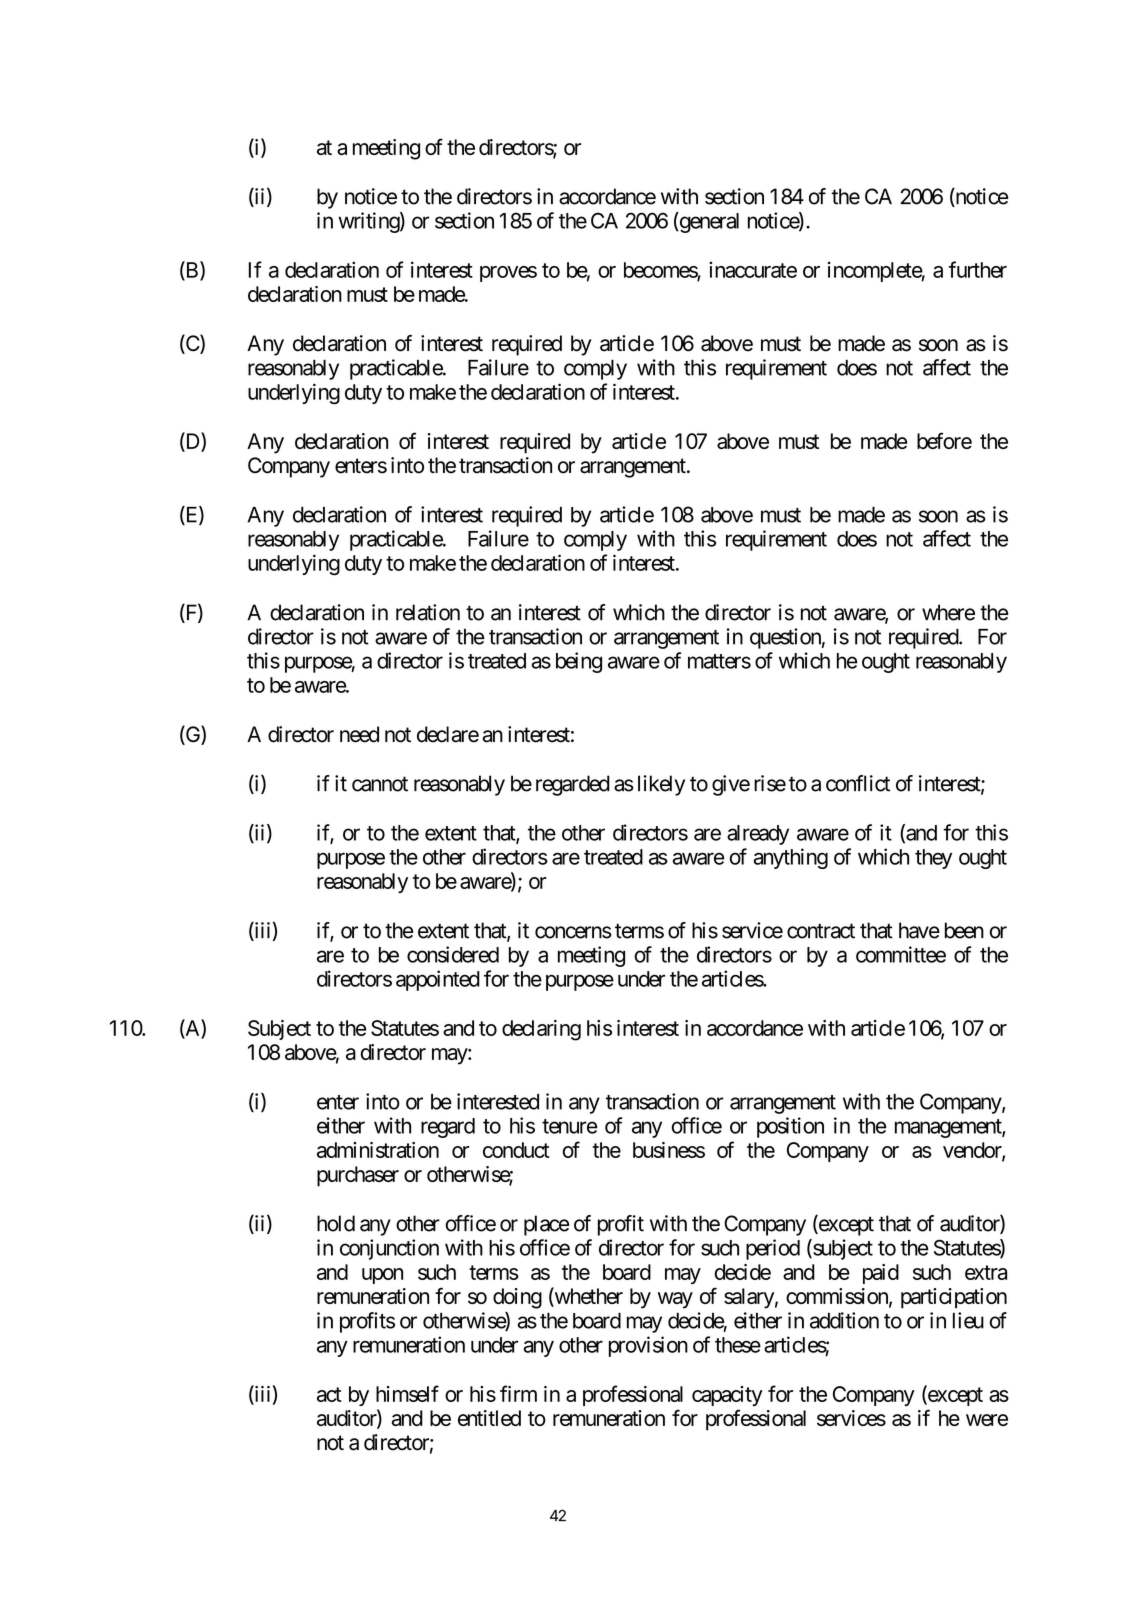  I want to click on further, so click(977, 269).
